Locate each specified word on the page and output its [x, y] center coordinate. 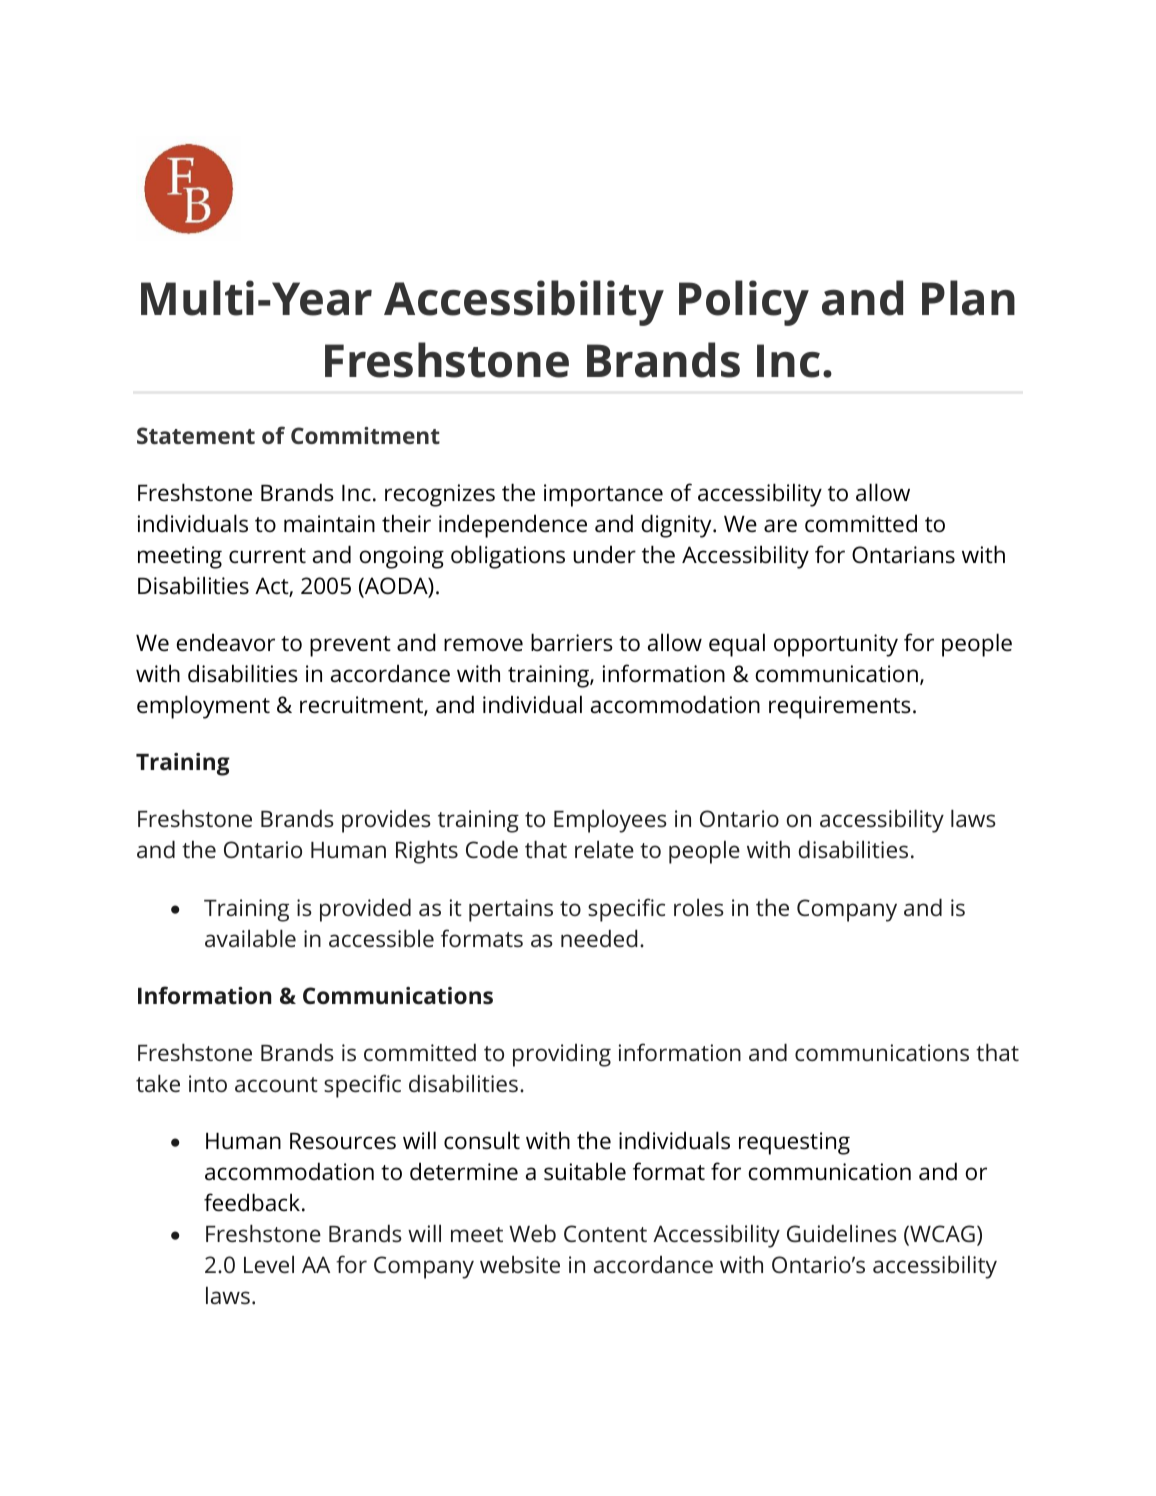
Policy [744, 303]
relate [604, 849]
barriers [572, 642]
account [276, 1084]
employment [203, 707]
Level [269, 1264]
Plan [968, 298]
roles [699, 907]
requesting [794, 1143]
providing [562, 1055]
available [250, 938]
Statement [196, 435]
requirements [840, 707]
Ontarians [903, 555]
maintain [329, 524]
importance [603, 495]
